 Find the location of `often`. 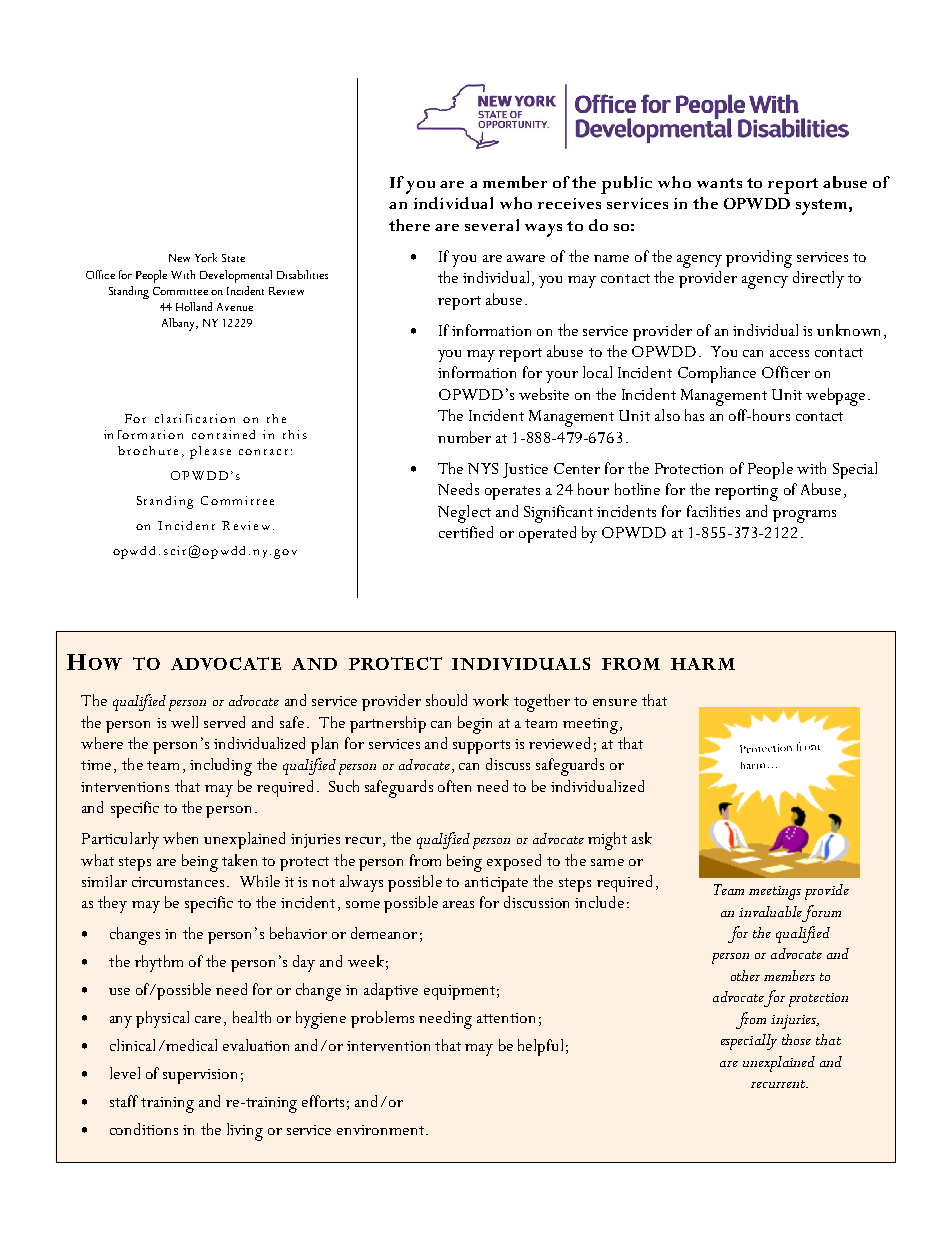

often is located at coordinates (454, 786).
